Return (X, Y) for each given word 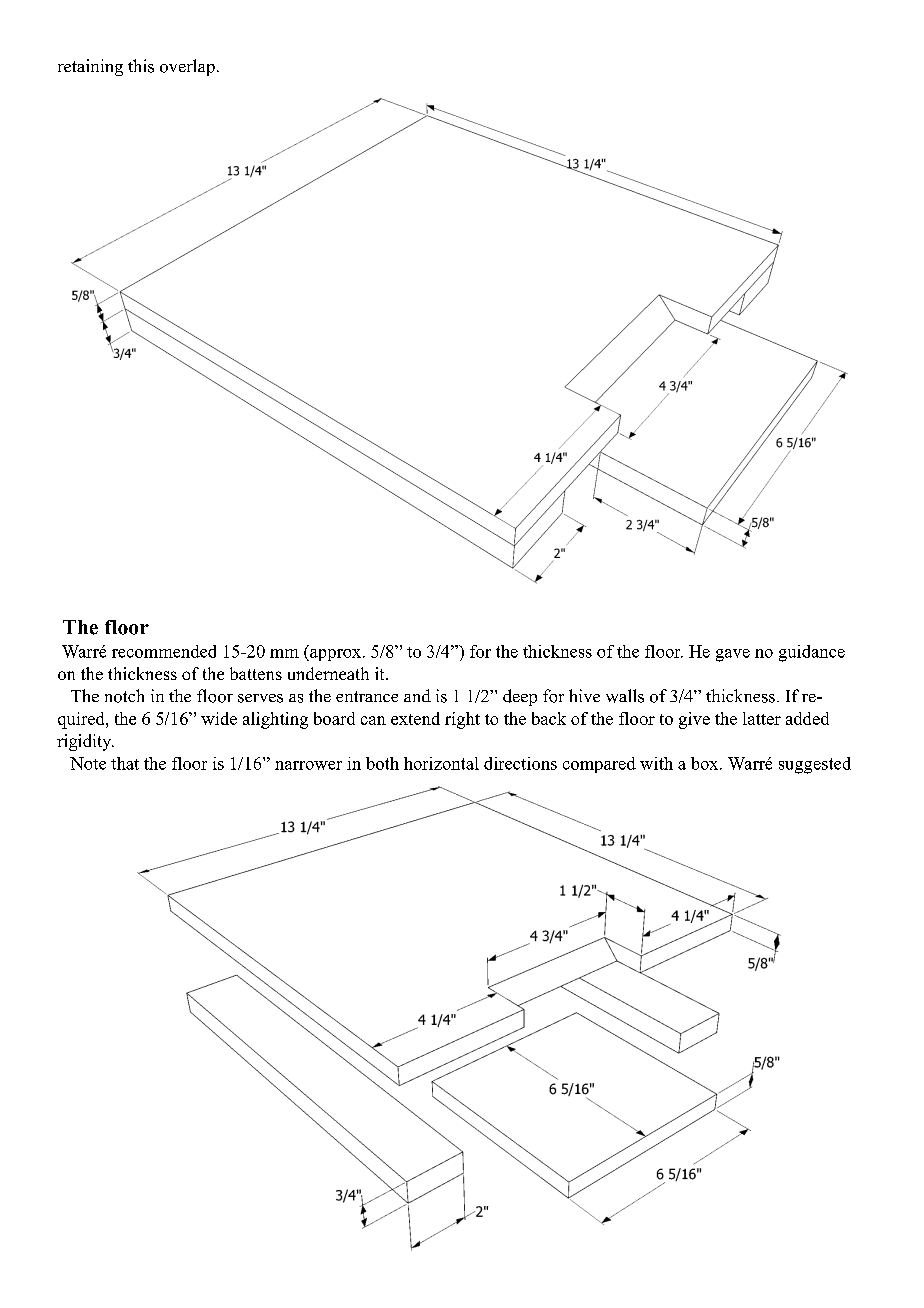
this (141, 66)
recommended (164, 651)
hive (584, 695)
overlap (187, 67)
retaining (90, 67)
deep (520, 697)
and (417, 695)
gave (733, 655)
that (125, 763)
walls (625, 696)
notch (124, 696)
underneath (328, 673)
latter (762, 718)
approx (336, 655)
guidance (812, 653)
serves (260, 698)
